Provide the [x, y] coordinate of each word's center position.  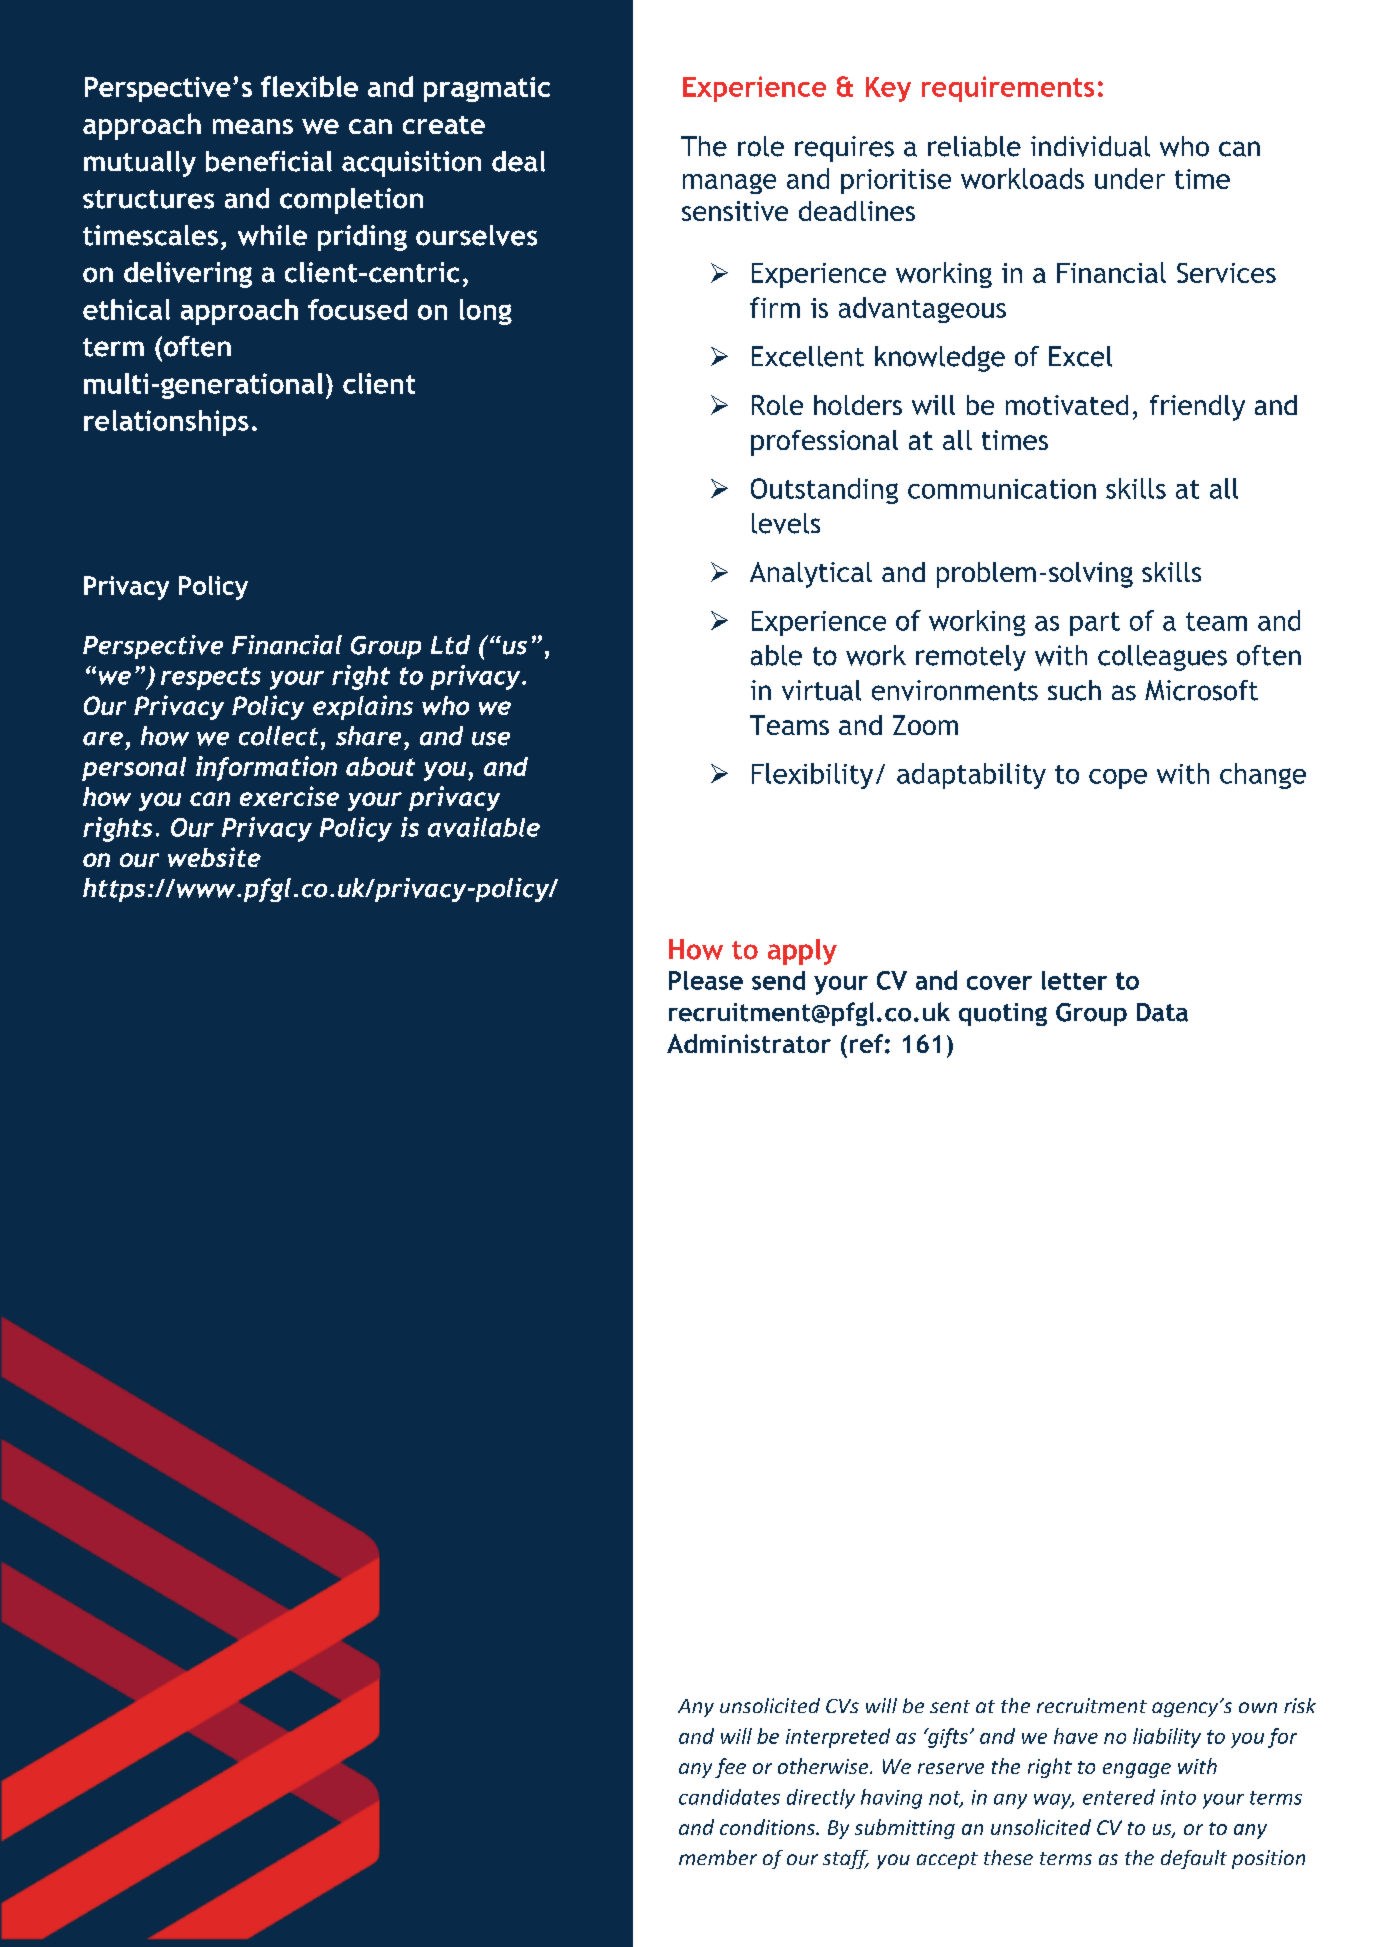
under [1130, 178]
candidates [729, 1797]
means [253, 126]
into [1178, 1797]
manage [729, 184]
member [718, 1857]
